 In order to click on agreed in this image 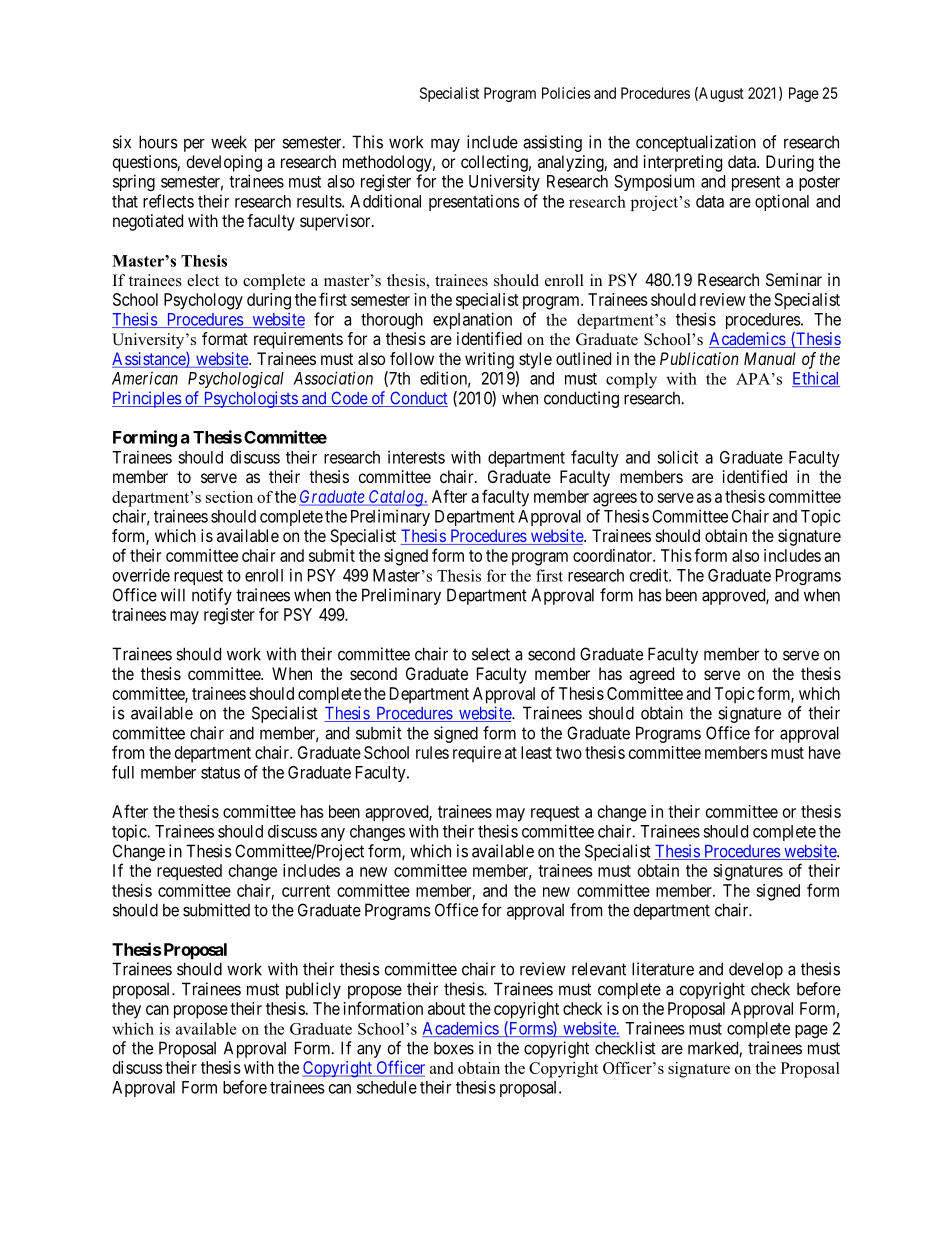, I will do `click(651, 675)`.
